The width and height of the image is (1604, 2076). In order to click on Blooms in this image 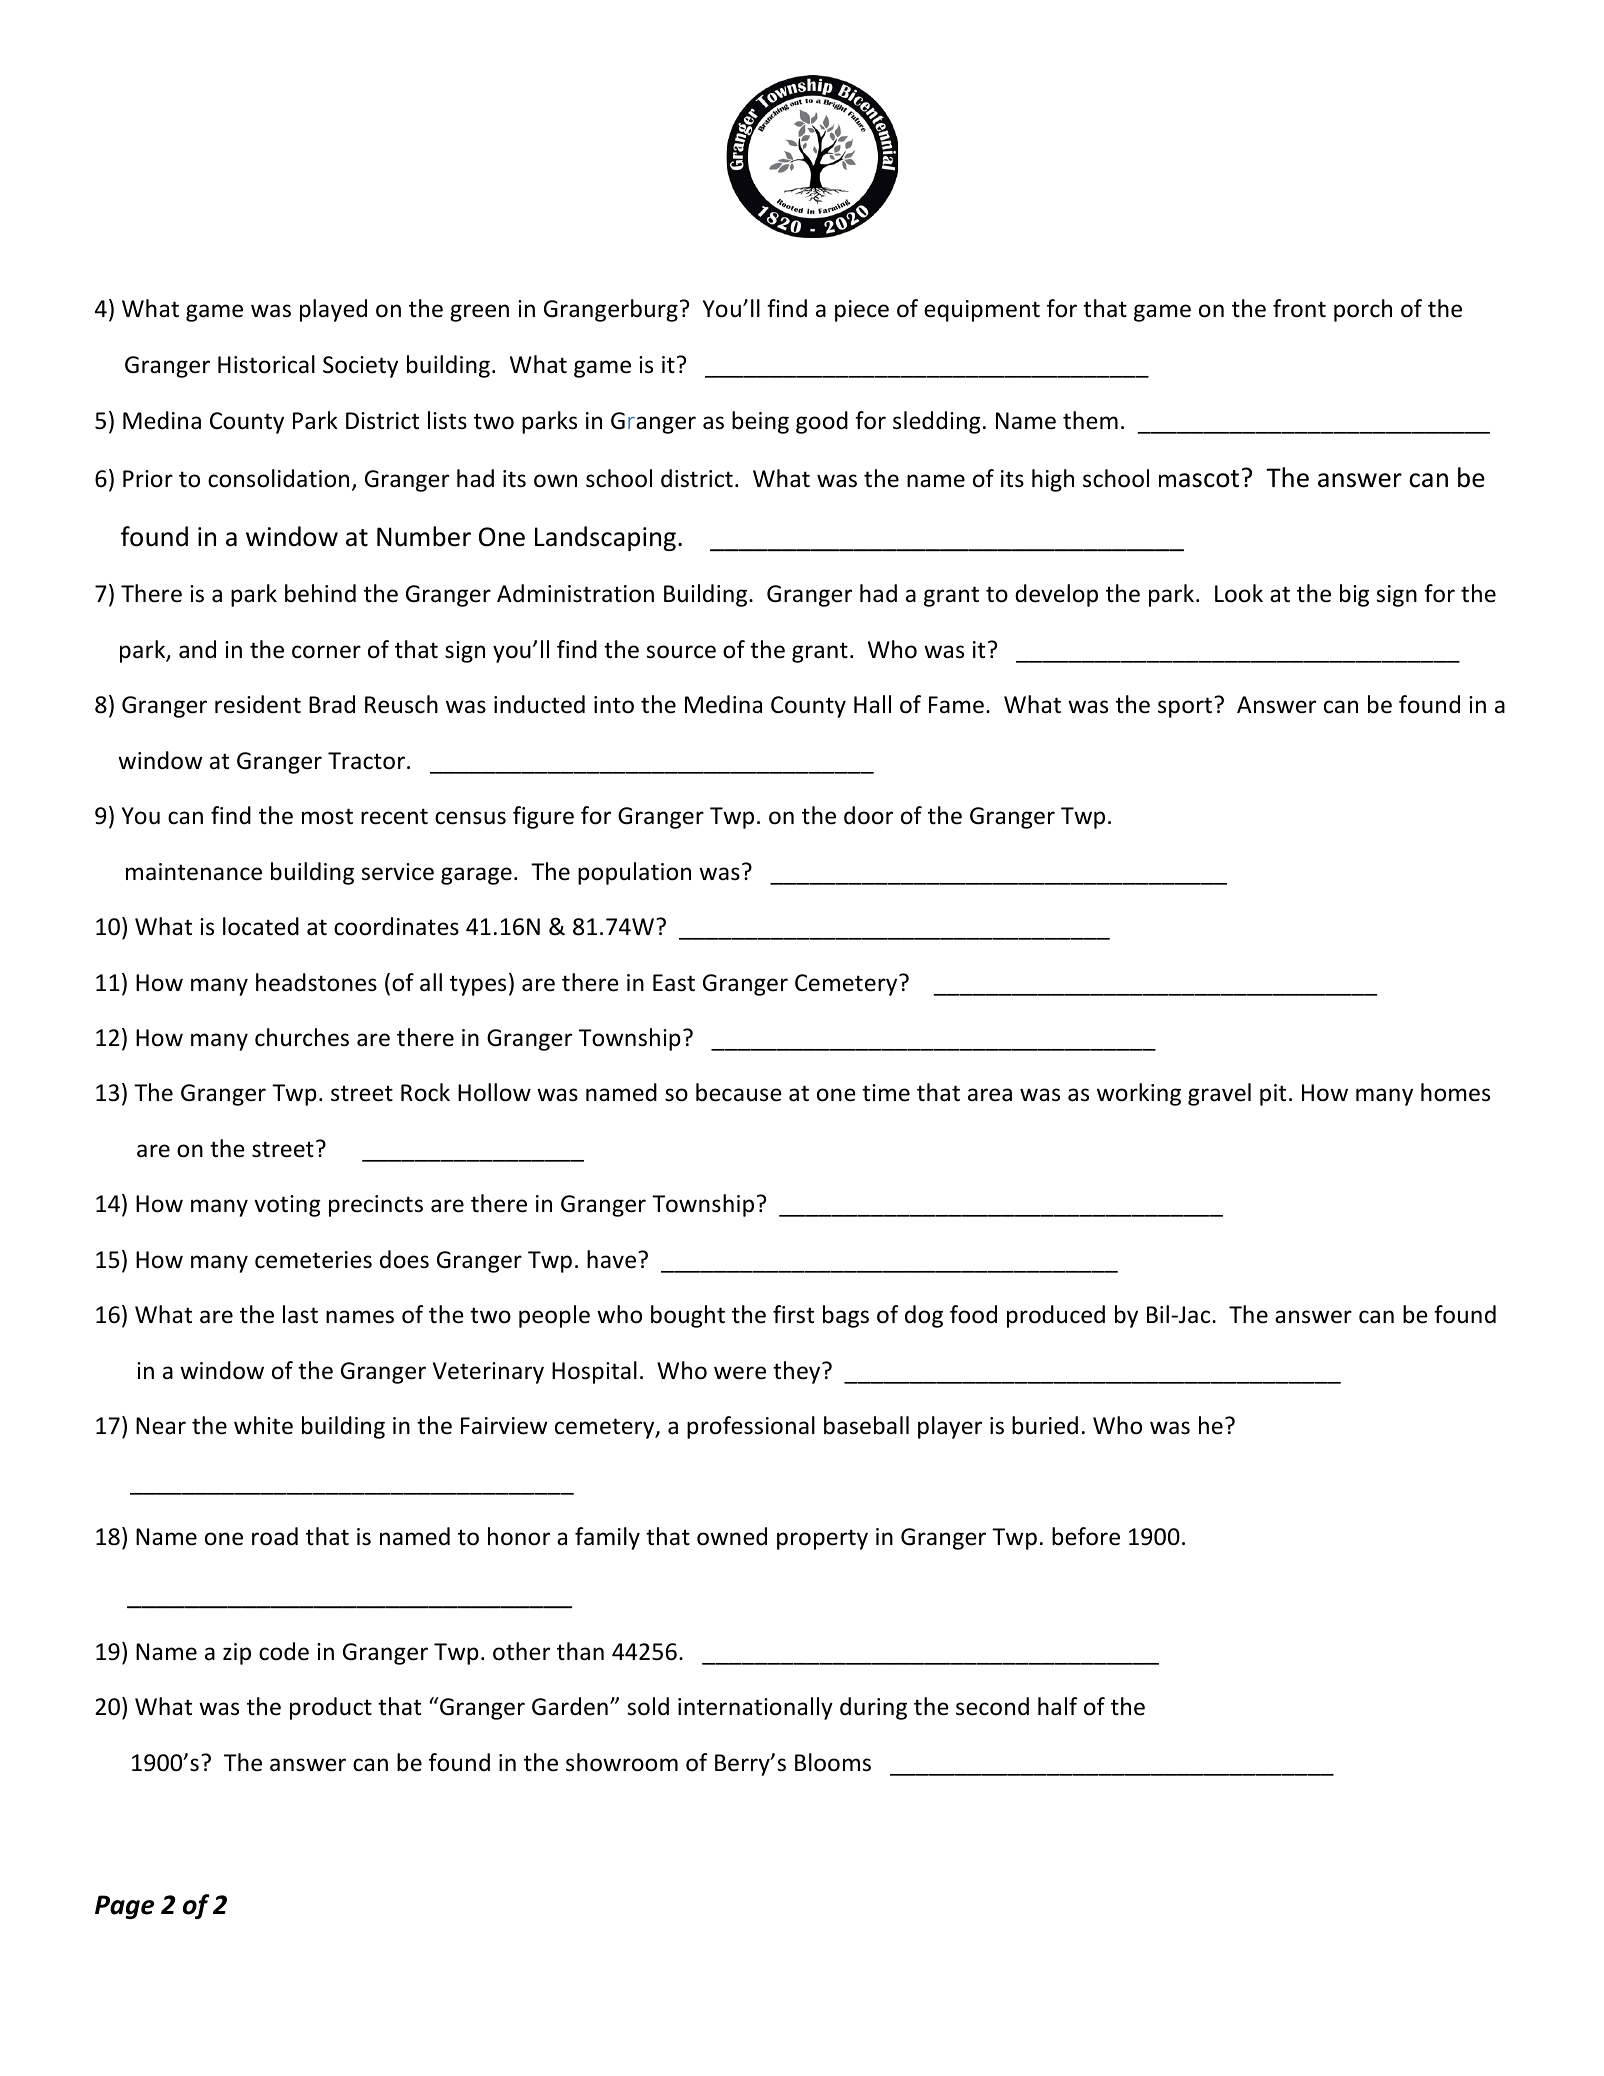, I will do `click(833, 1762)`.
